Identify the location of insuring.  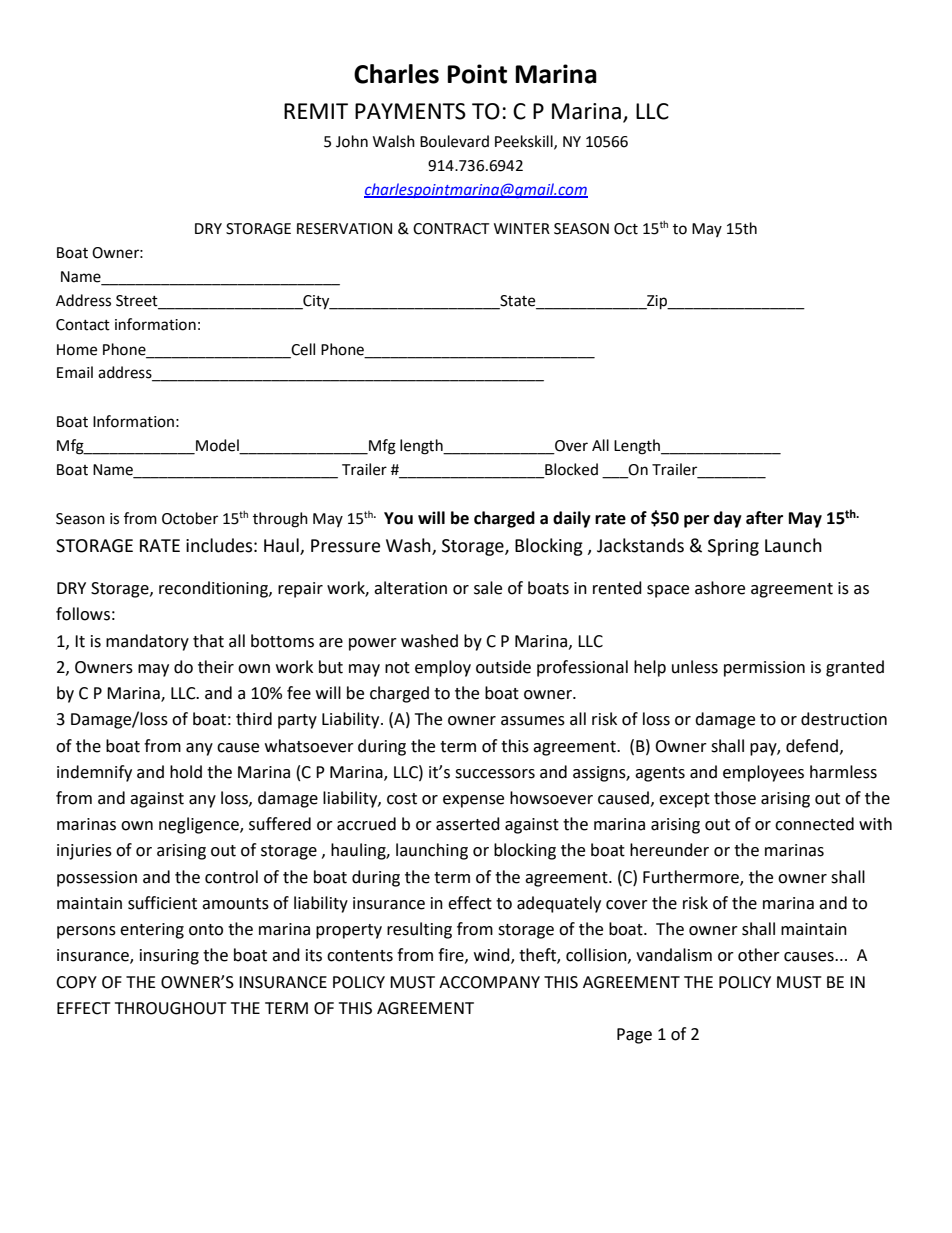
(169, 957).
